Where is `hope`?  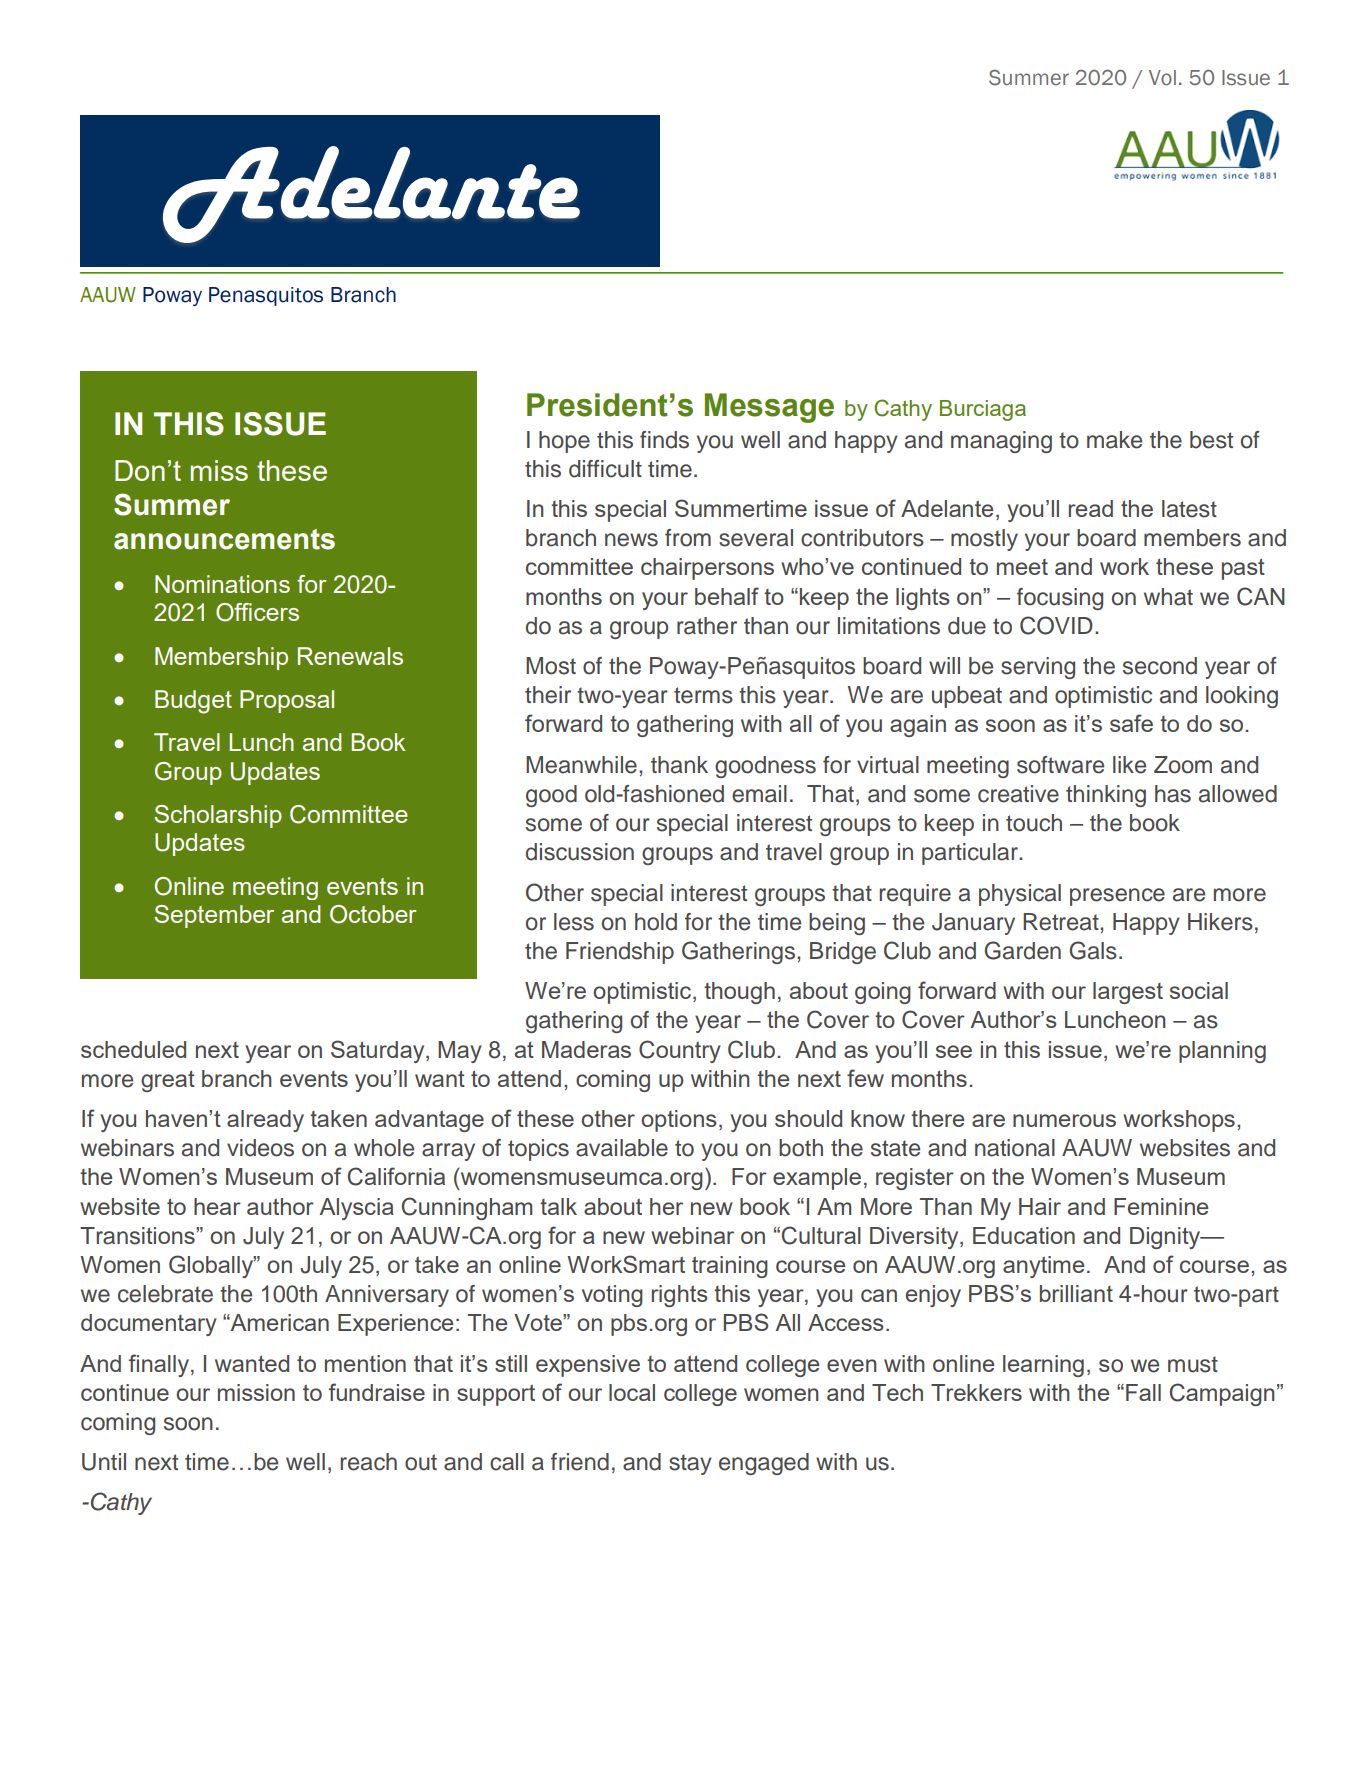
hope is located at coordinates (564, 442).
